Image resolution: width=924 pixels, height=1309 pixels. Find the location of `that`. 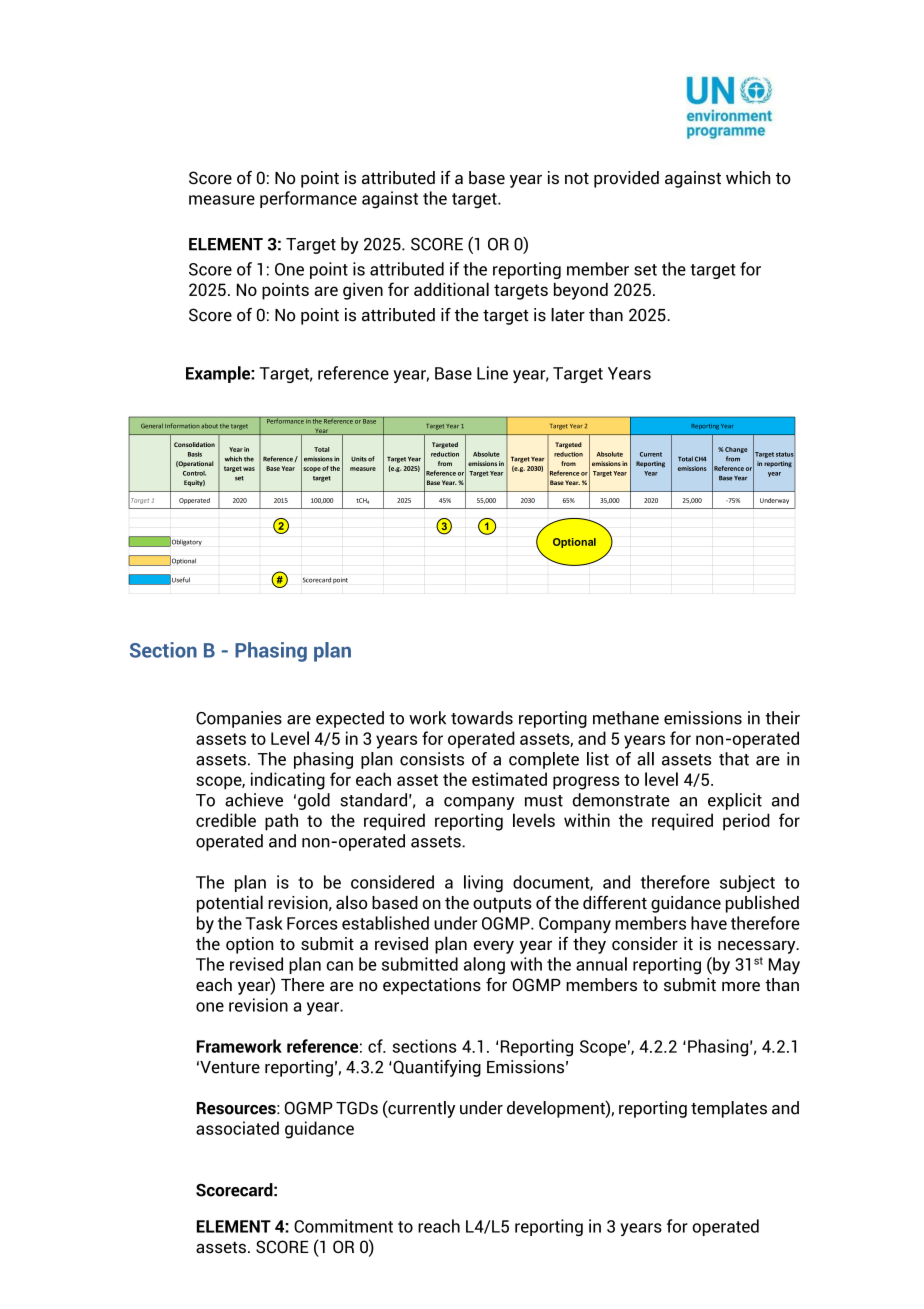

that is located at coordinates (734, 759).
